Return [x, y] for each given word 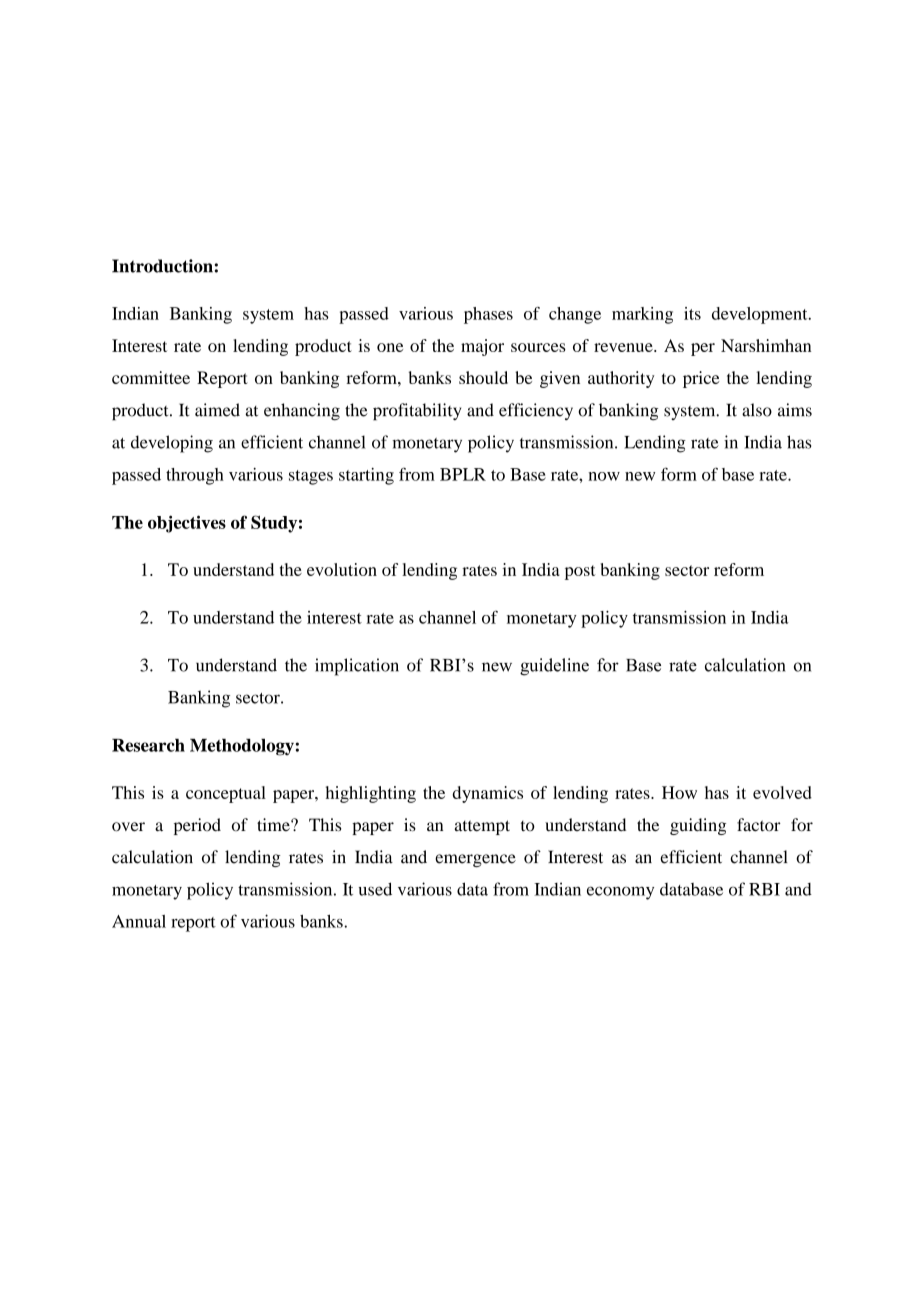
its [692, 313]
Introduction [162, 266]
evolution [342, 569]
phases [488, 315]
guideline [554, 667]
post [580, 572]
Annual [139, 921]
